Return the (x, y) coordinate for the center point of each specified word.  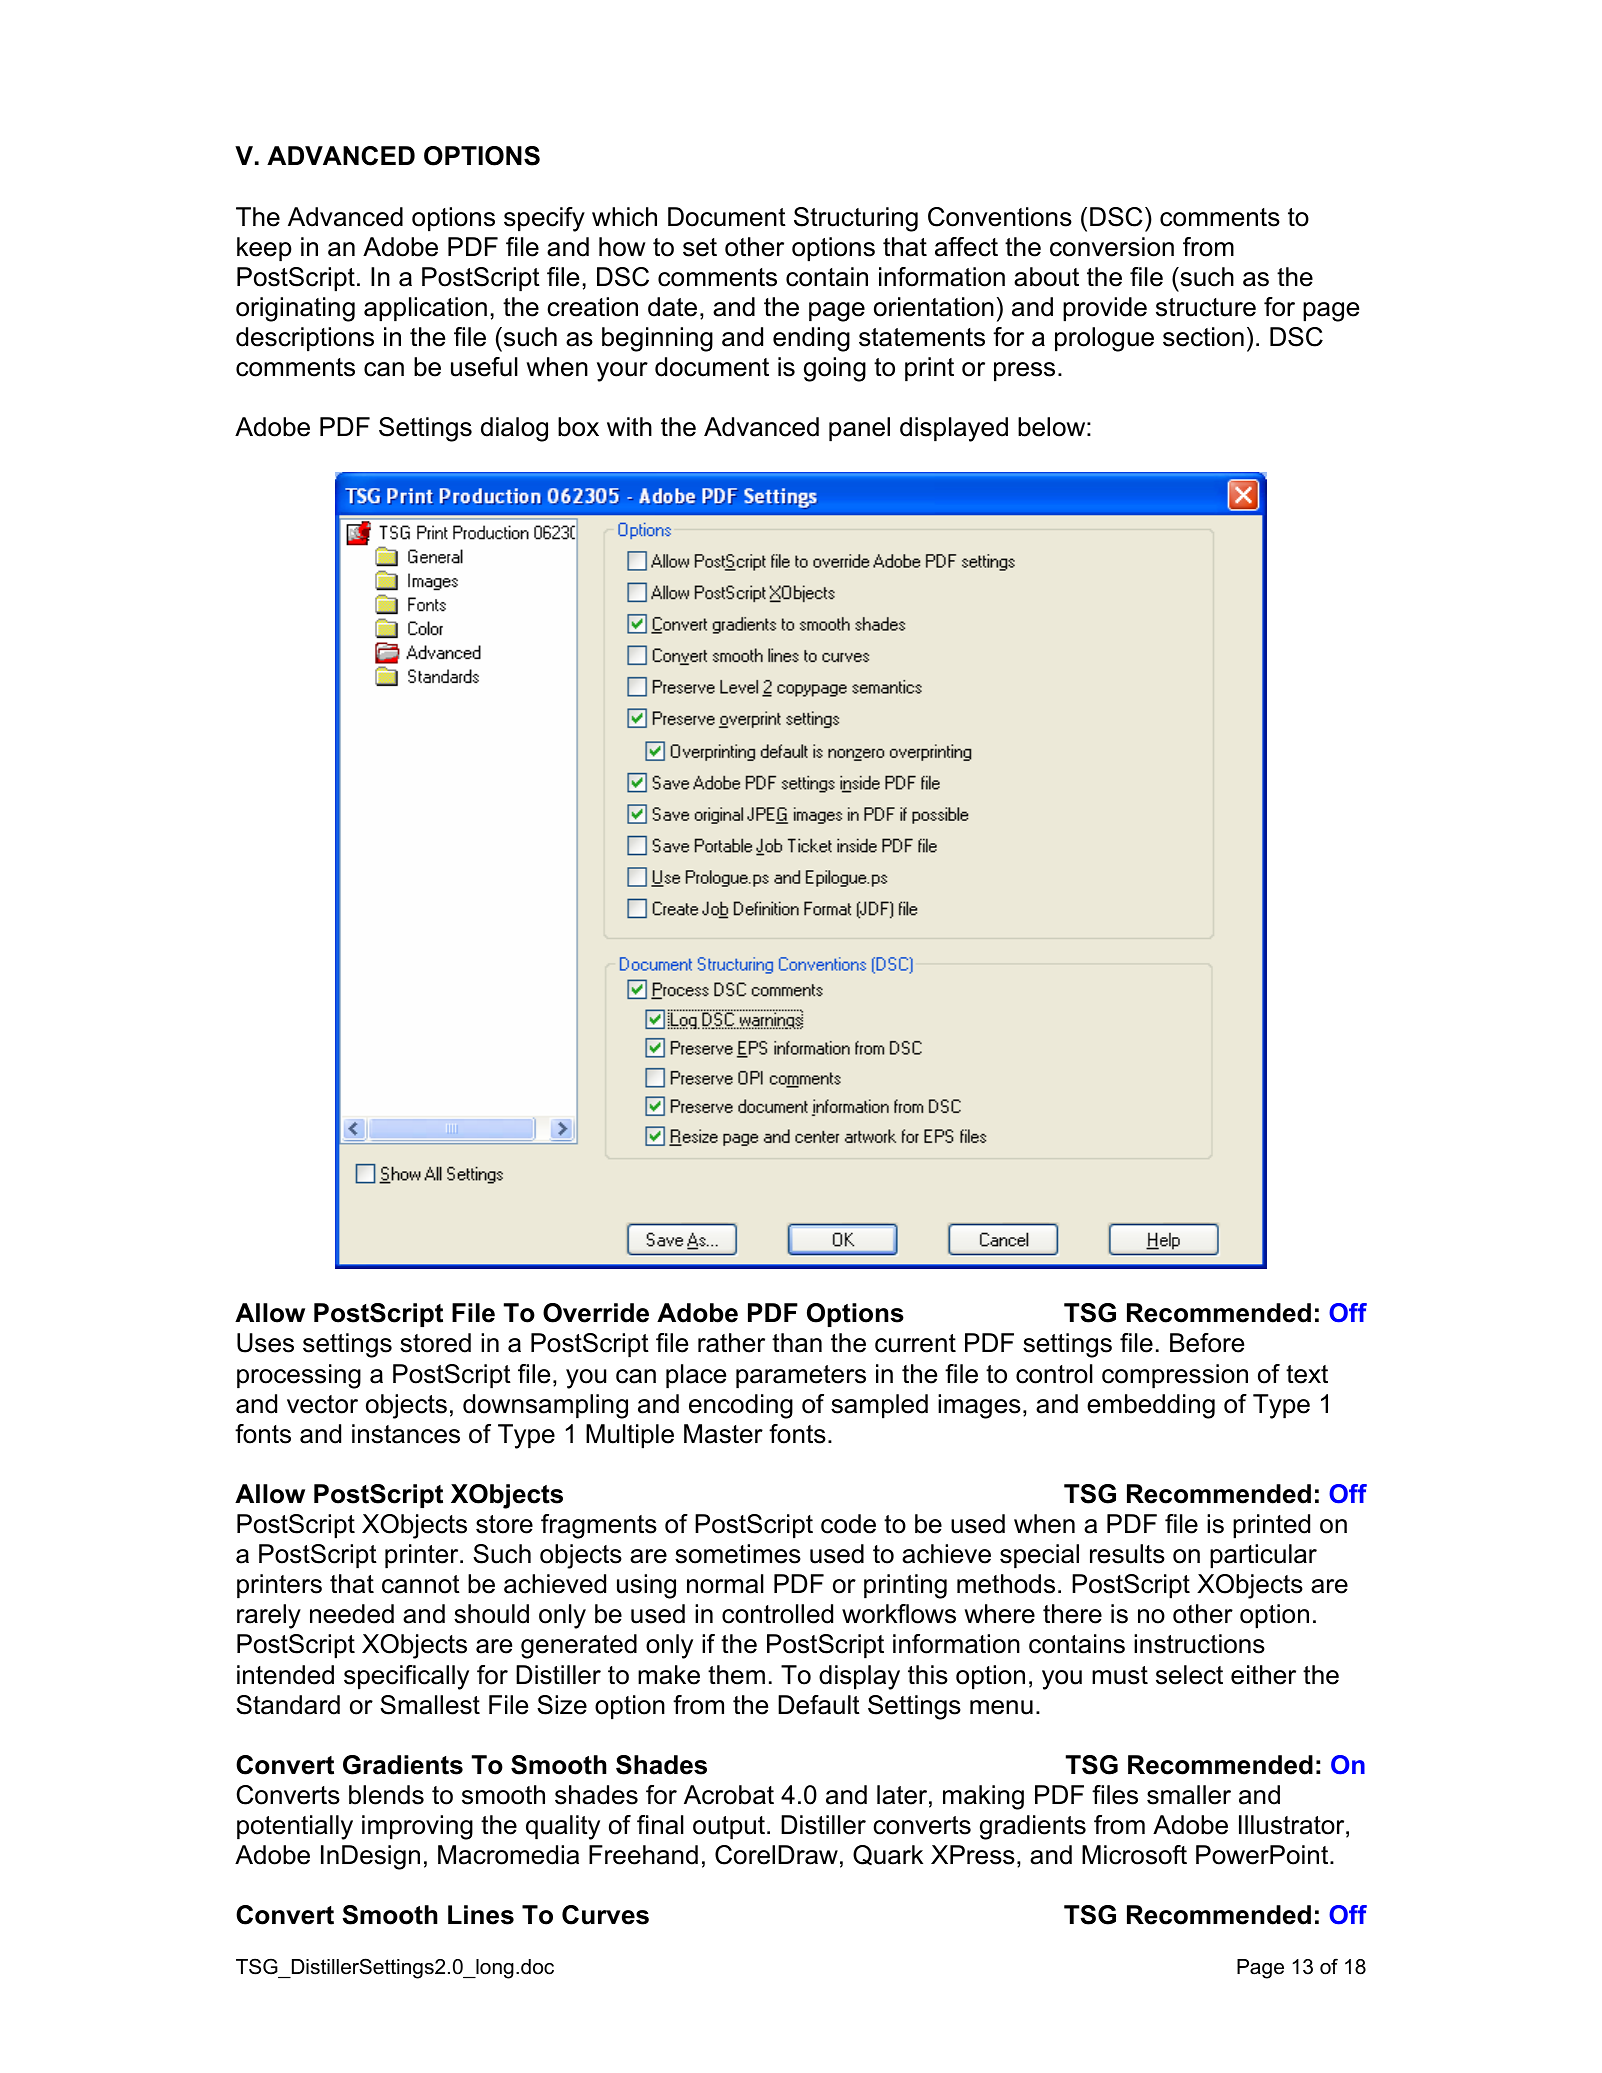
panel (859, 429)
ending (811, 339)
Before (1207, 1343)
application (425, 309)
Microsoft (1134, 1855)
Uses (265, 1343)
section (1203, 337)
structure (1206, 307)
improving (417, 1827)
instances (406, 1434)
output (729, 1828)
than (797, 1343)
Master (723, 1434)
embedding (1151, 1406)
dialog (514, 429)
